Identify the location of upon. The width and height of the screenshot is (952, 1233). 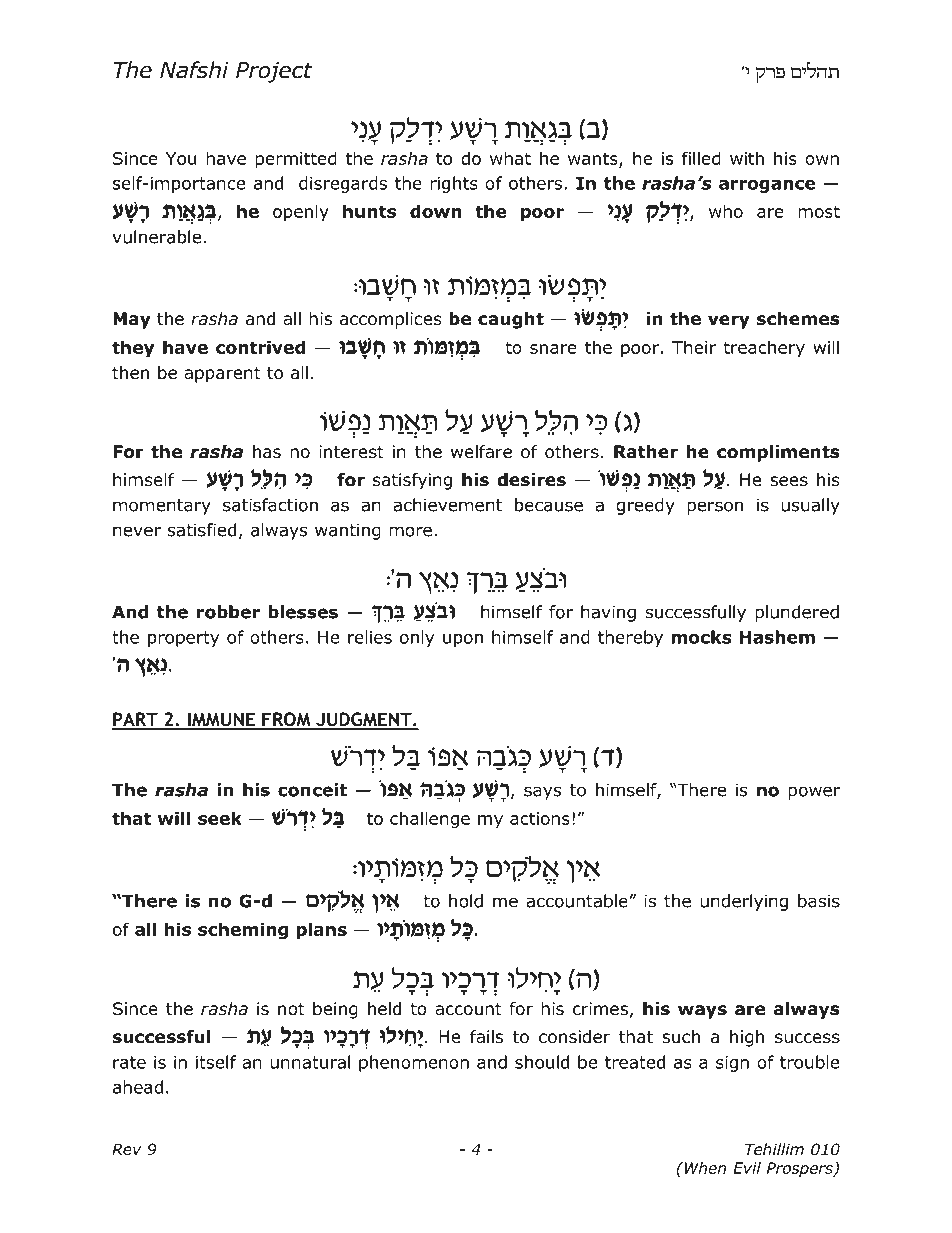
(463, 640).
